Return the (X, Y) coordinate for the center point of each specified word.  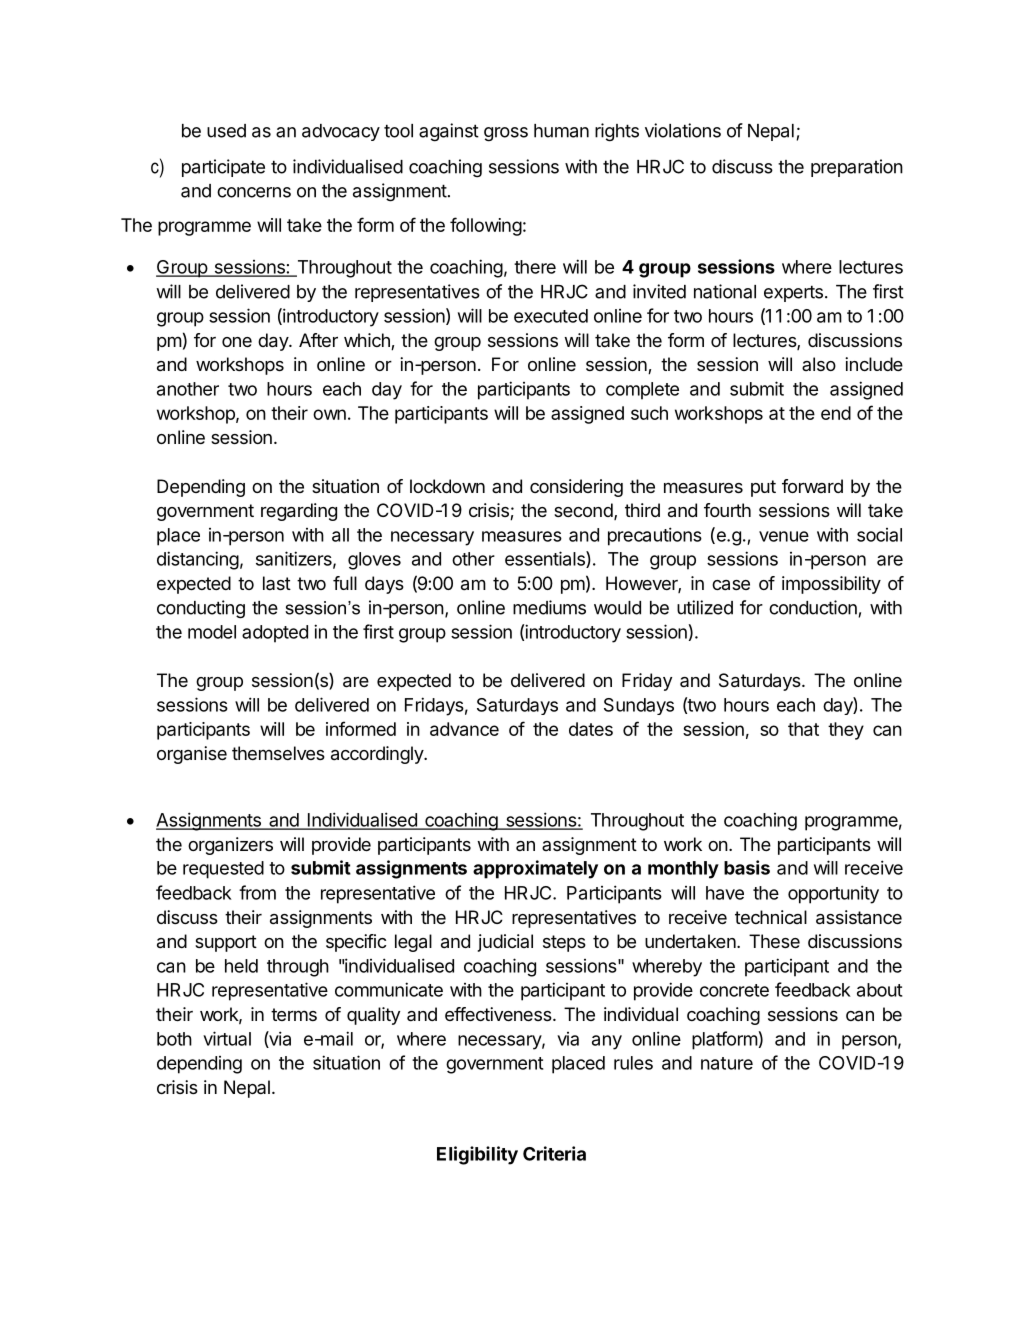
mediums (549, 607)
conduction (813, 607)
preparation (857, 168)
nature (727, 1063)
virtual (227, 1038)
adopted (275, 634)
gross (506, 134)
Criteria (554, 1153)
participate (223, 168)
